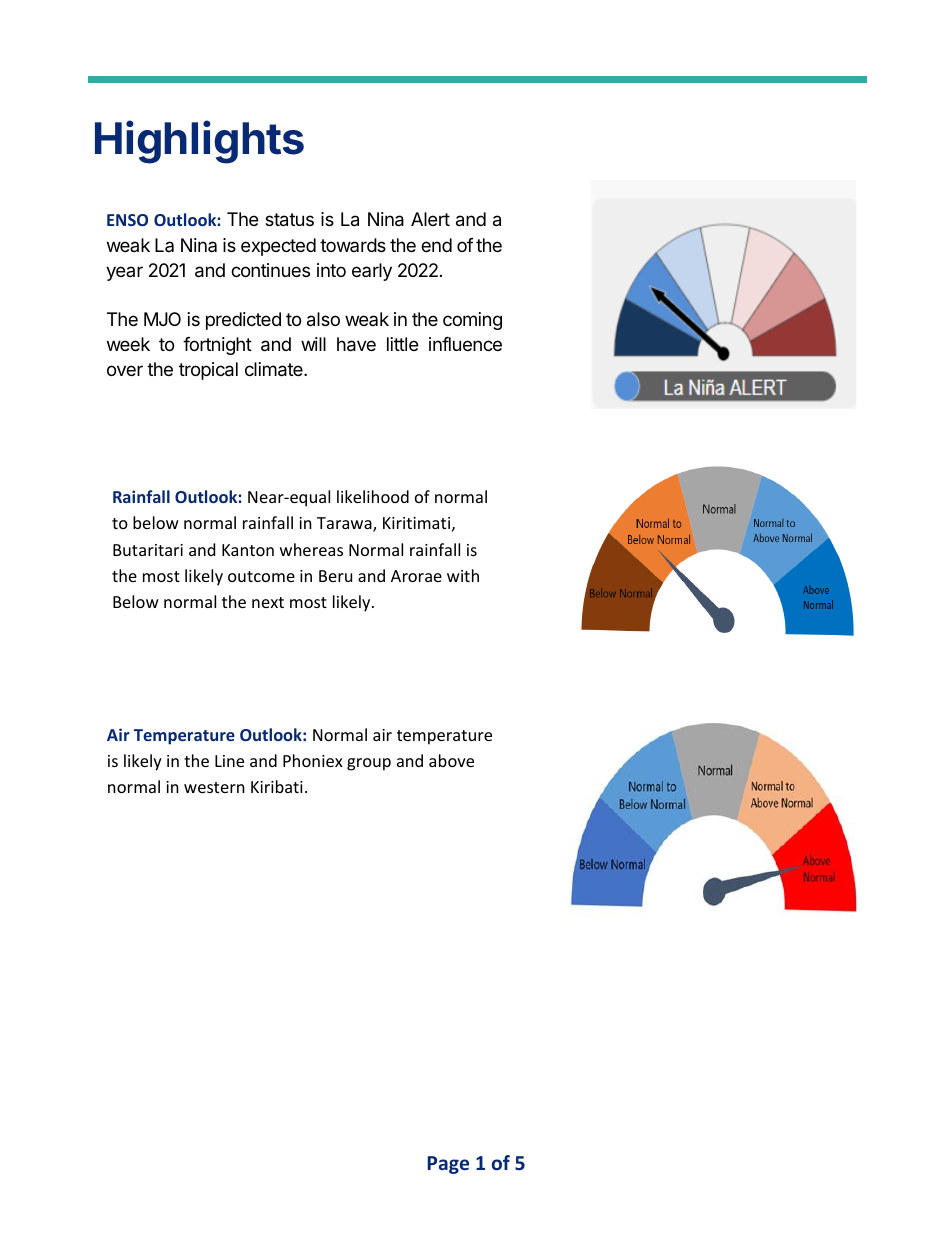 Image resolution: width=952 pixels, height=1233 pixels. I want to click on status, so click(289, 220).
